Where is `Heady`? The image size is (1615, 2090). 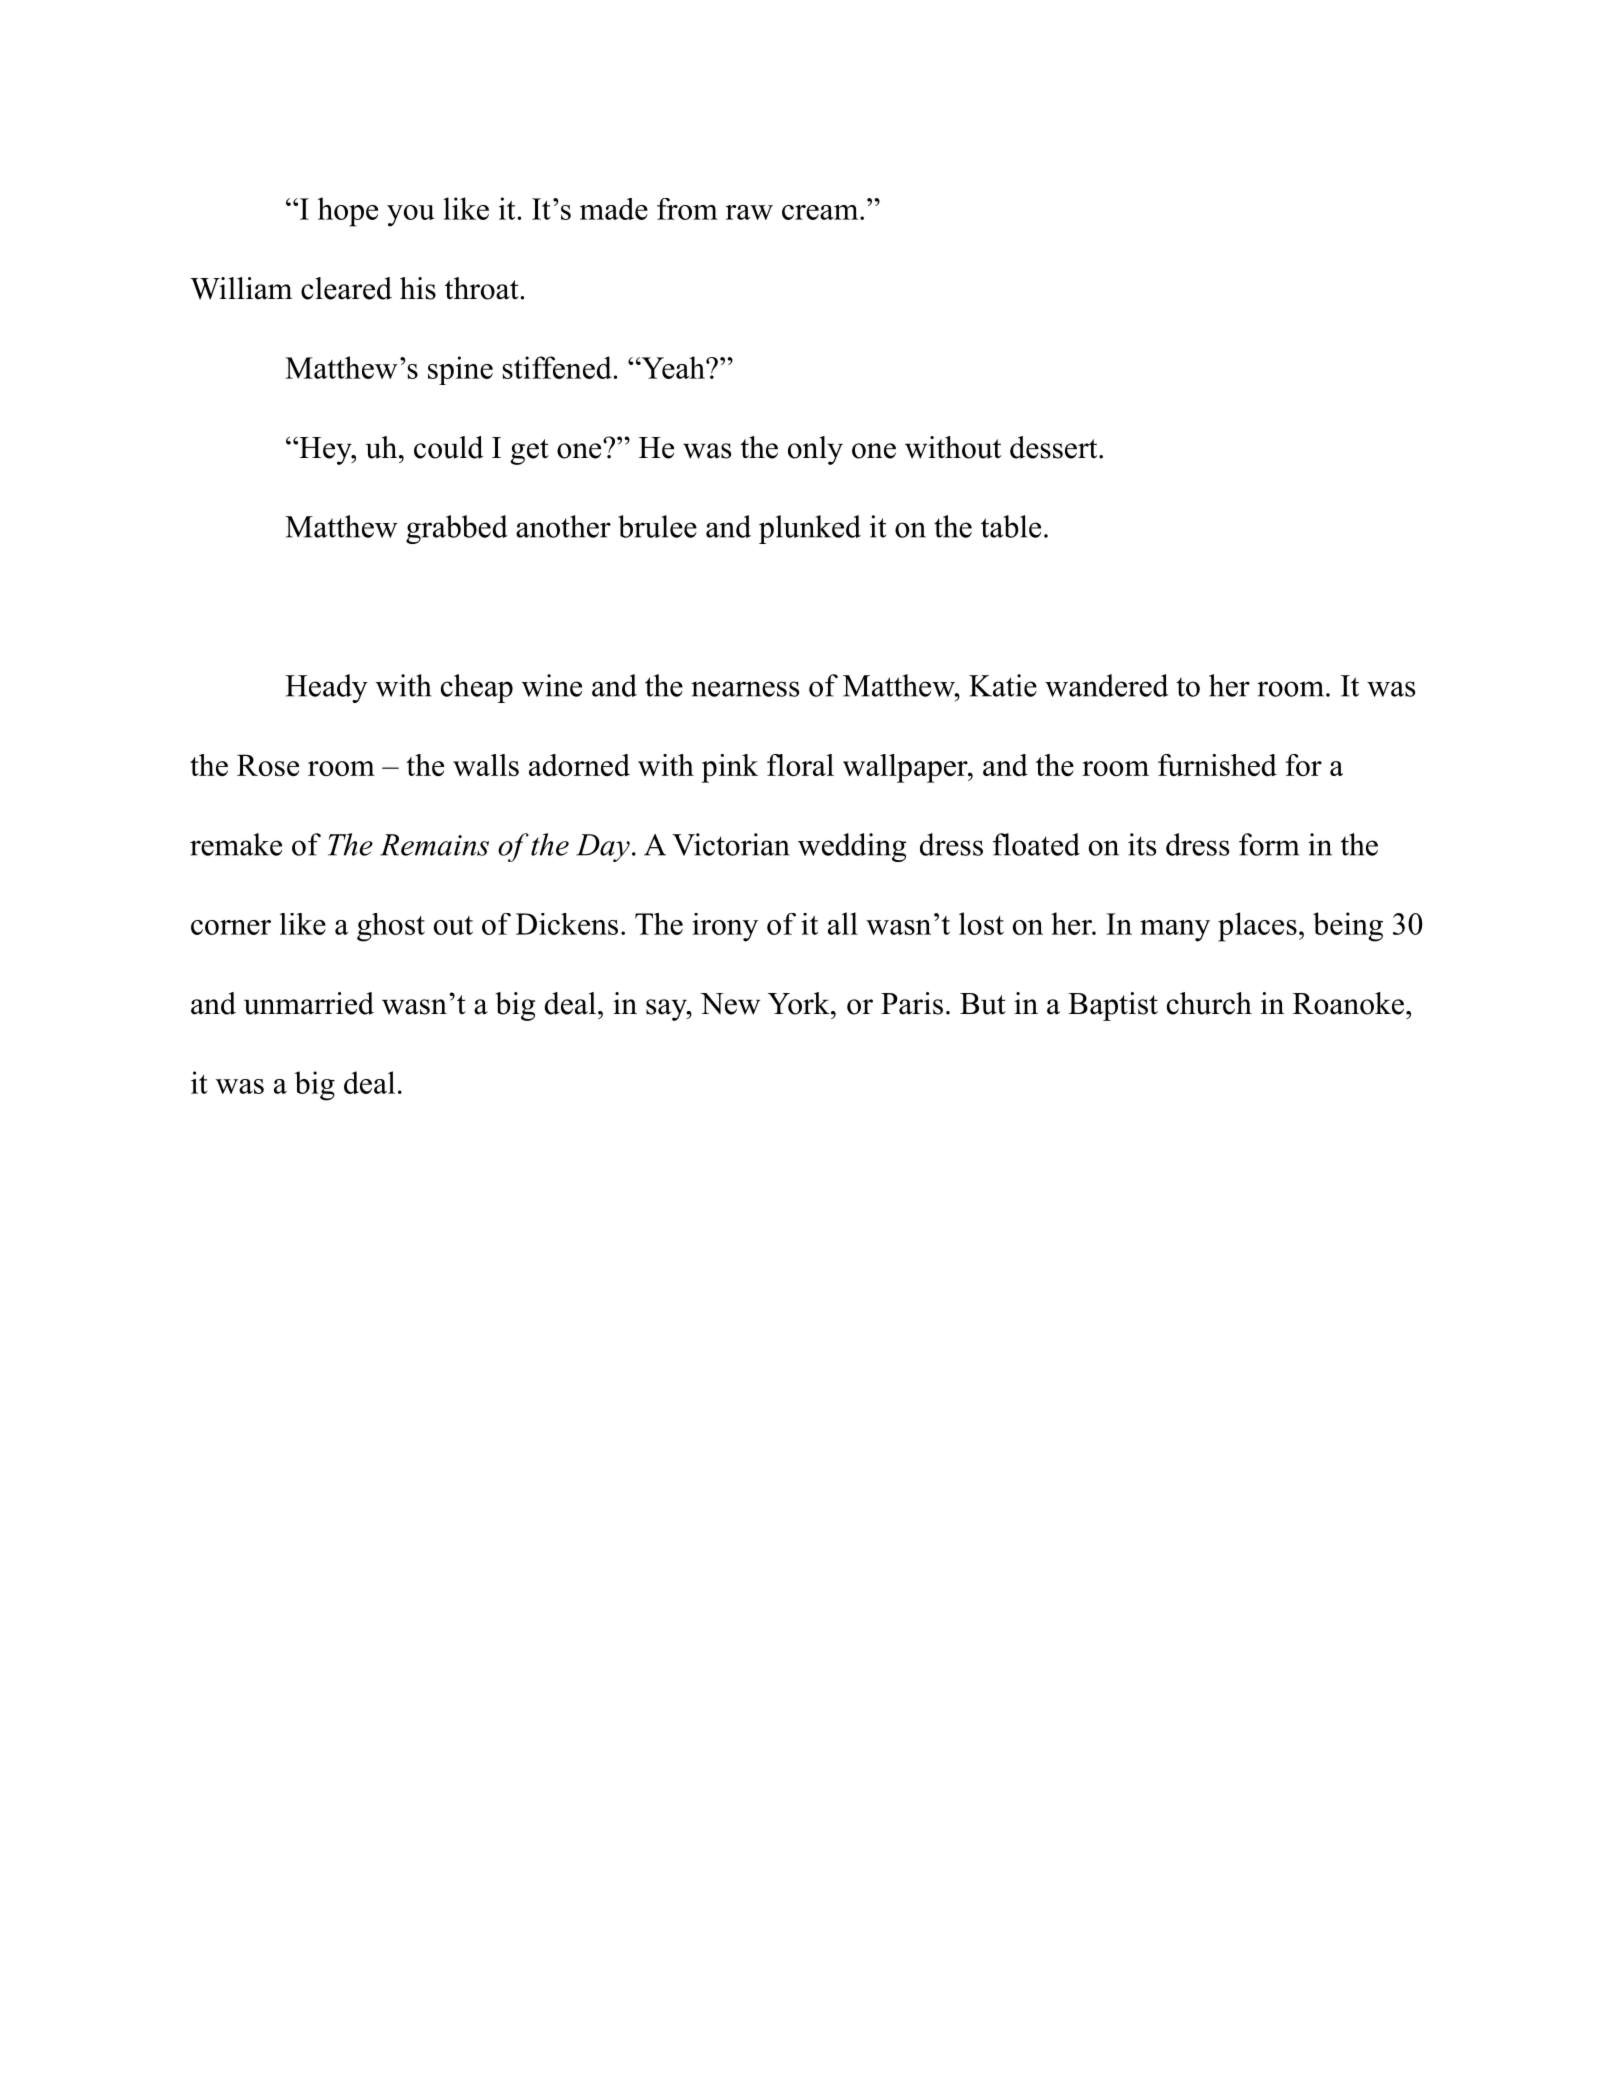 Heady is located at coordinates (326, 688).
